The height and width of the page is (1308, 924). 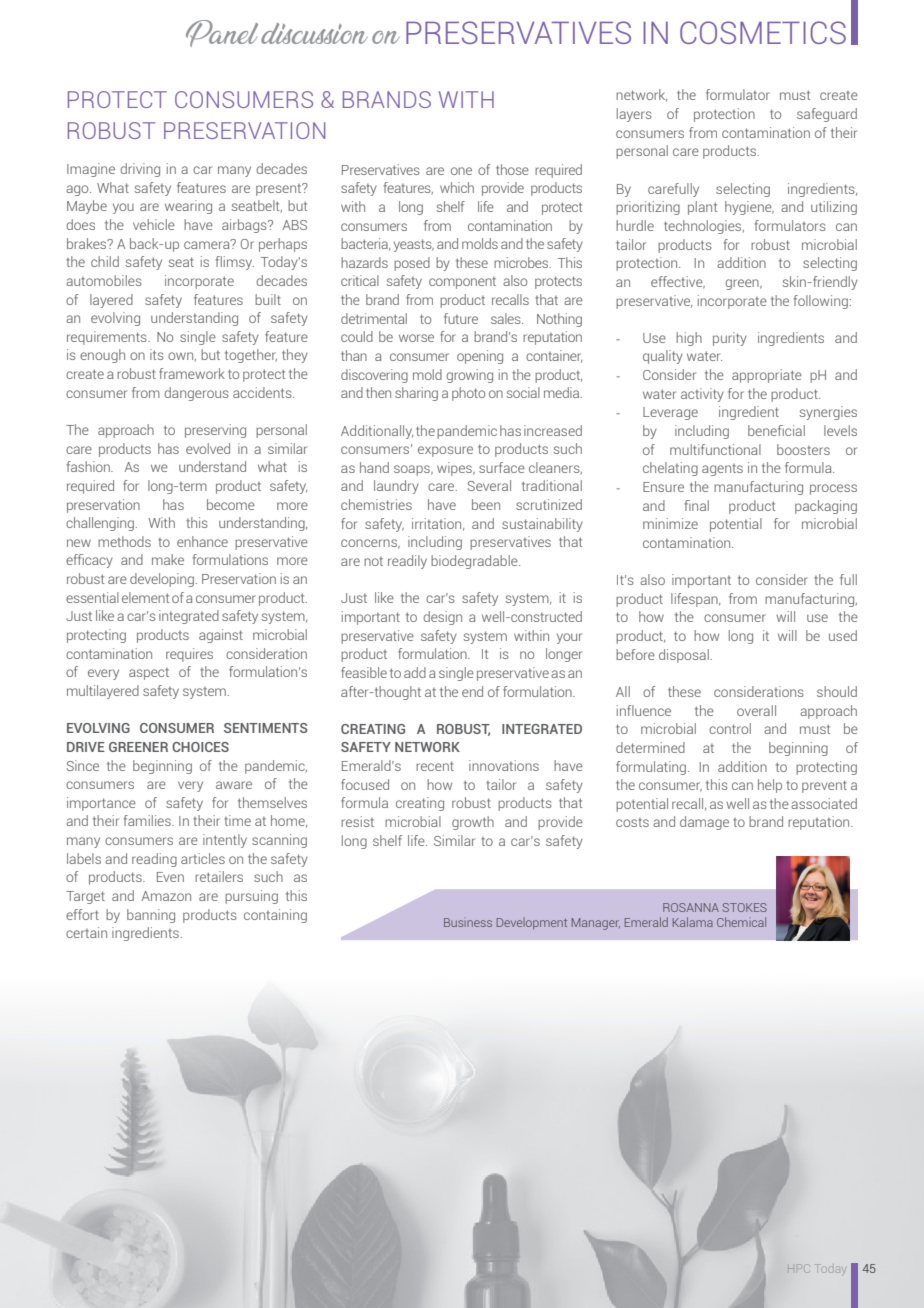 What do you see at coordinates (364, 672) in the page?
I see `feasible` at bounding box center [364, 672].
